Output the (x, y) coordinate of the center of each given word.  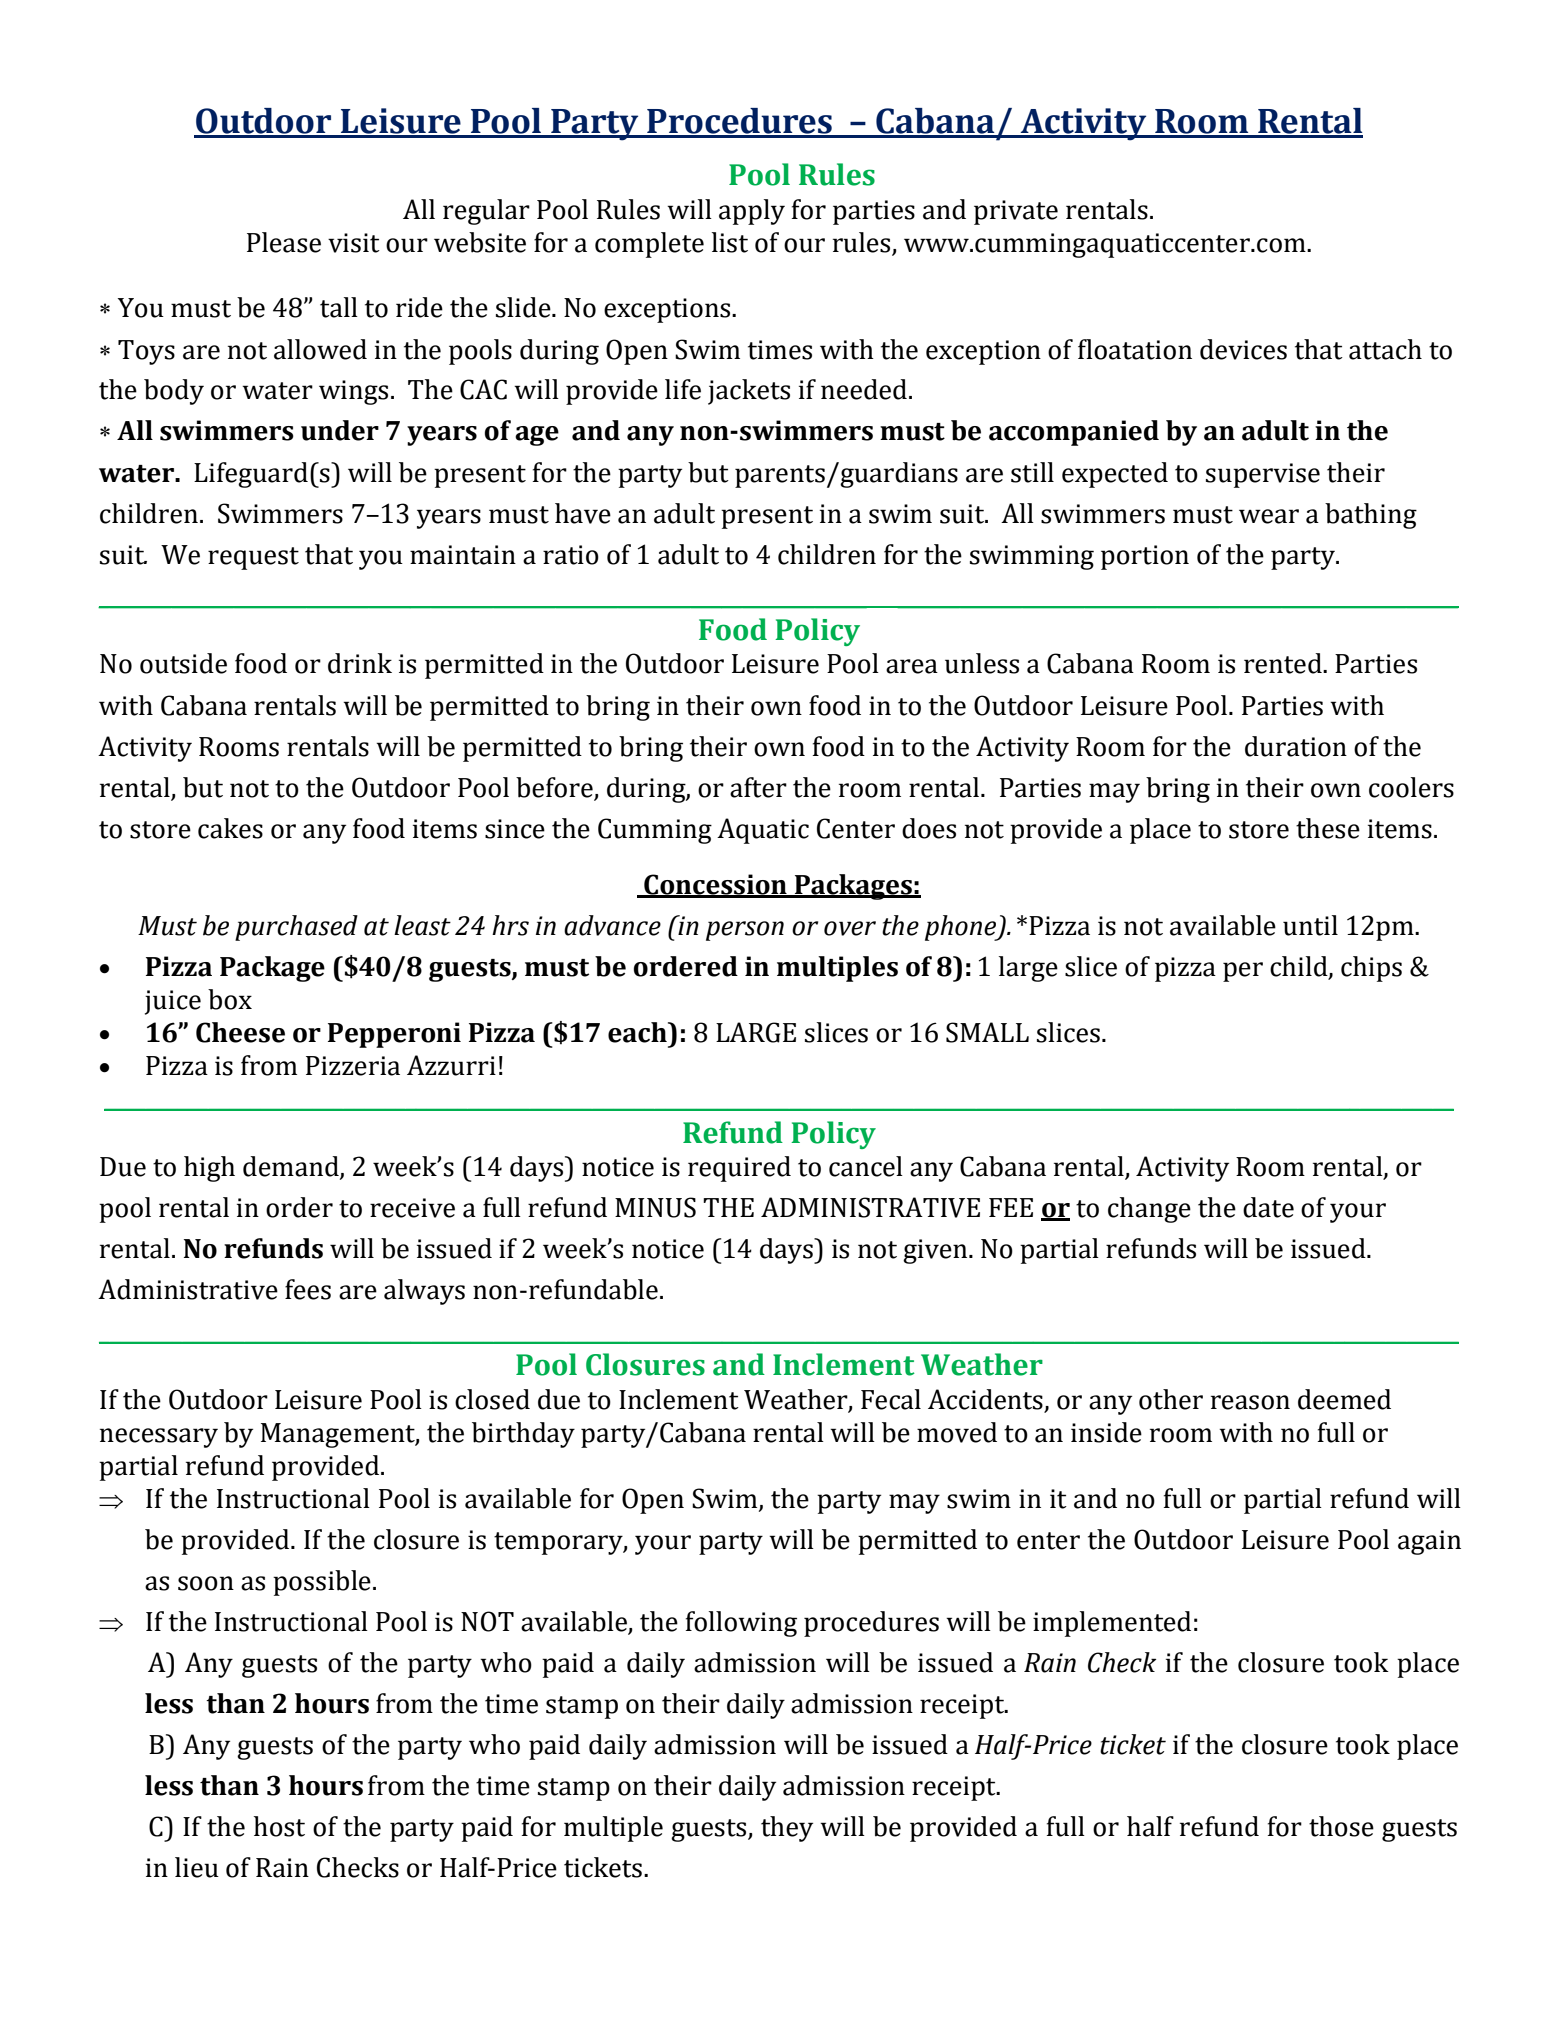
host (279, 1826)
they (787, 1829)
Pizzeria (353, 1066)
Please (284, 242)
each (638, 1032)
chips (1371, 969)
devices (1243, 349)
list (730, 242)
